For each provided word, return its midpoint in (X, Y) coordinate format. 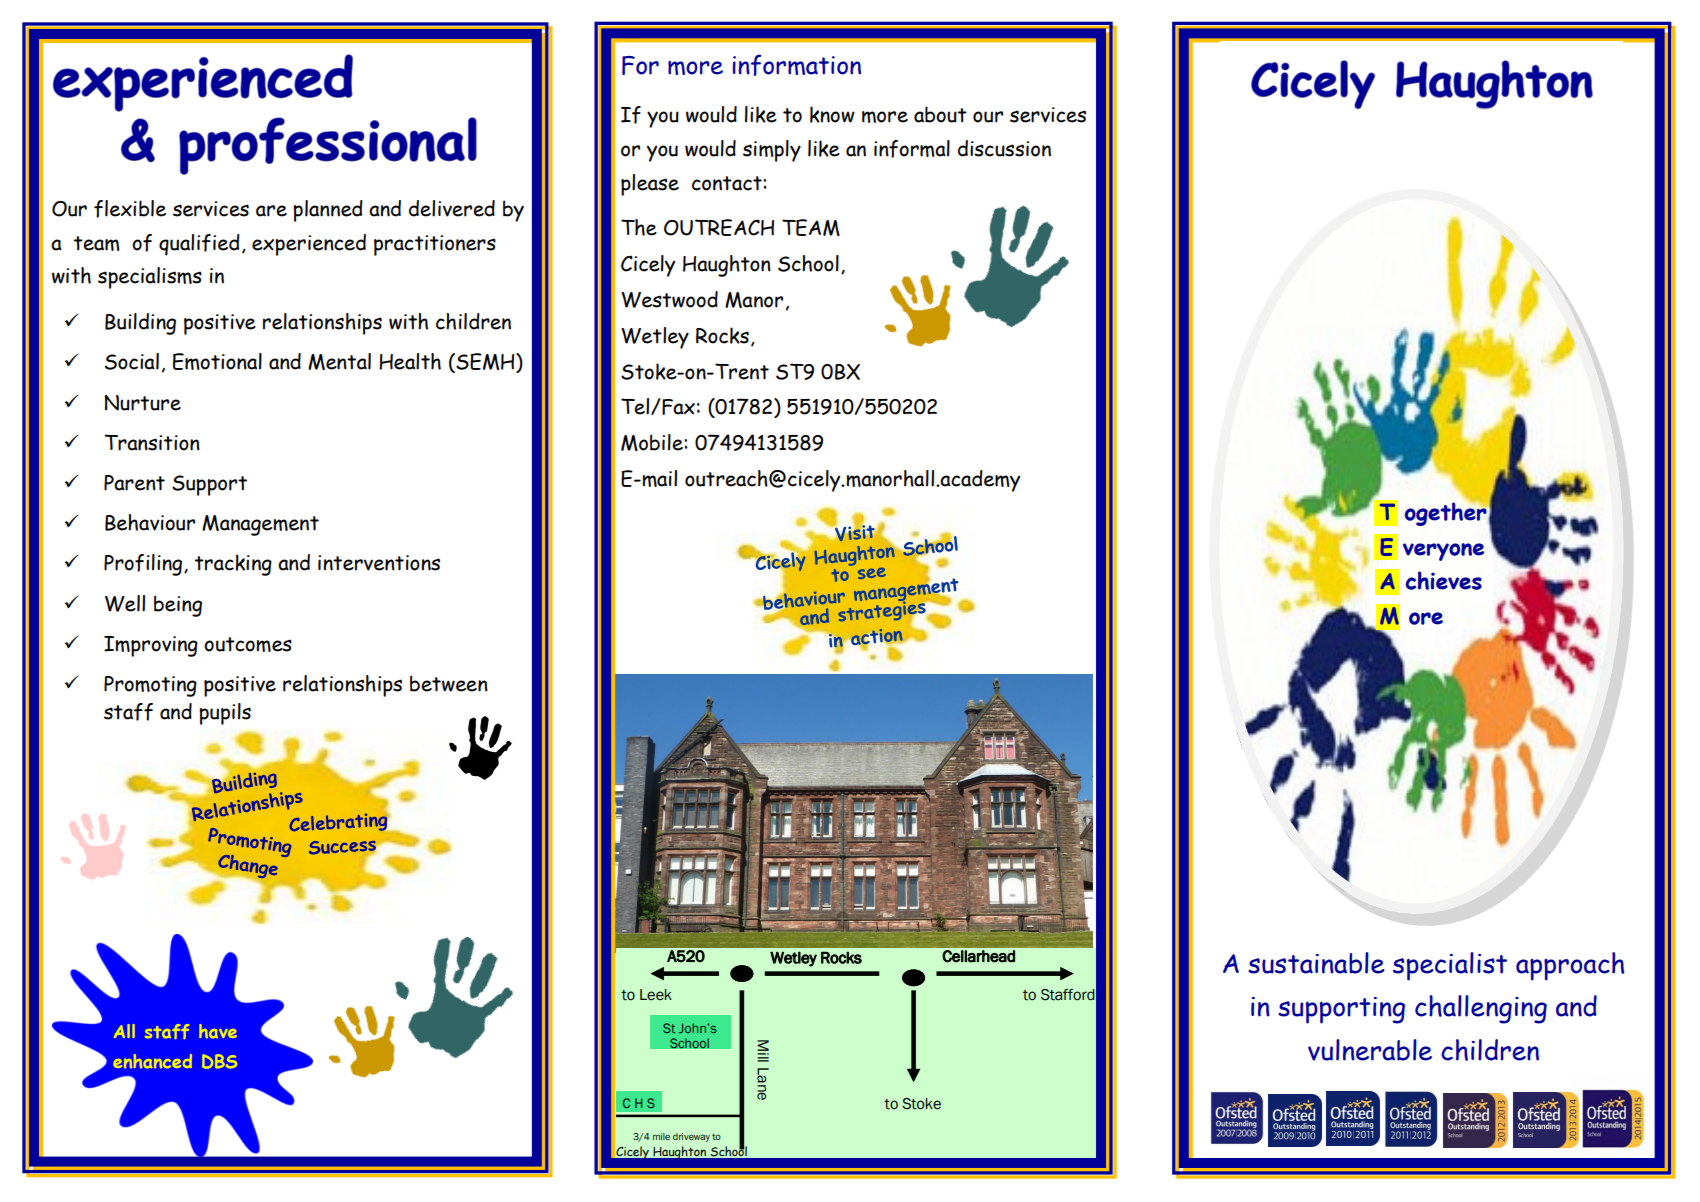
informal (912, 149)
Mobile (653, 442)
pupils (225, 714)
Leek (656, 995)
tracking (233, 565)
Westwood (669, 299)
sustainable (1316, 963)
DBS (220, 1061)
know (832, 114)
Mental (339, 361)
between (449, 683)
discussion (1004, 148)
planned (328, 211)
